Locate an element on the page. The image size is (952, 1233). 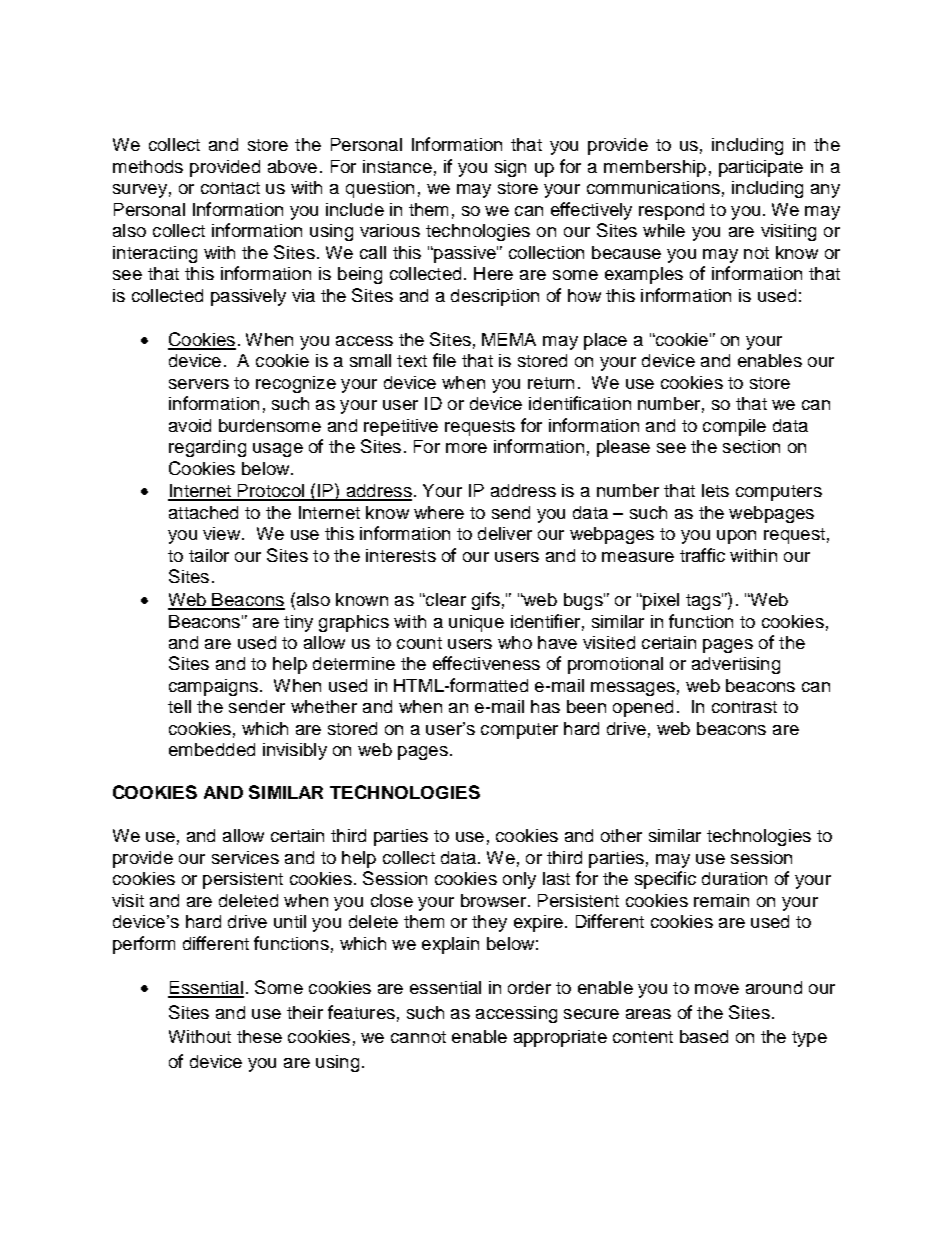
contact is located at coordinates (230, 188).
